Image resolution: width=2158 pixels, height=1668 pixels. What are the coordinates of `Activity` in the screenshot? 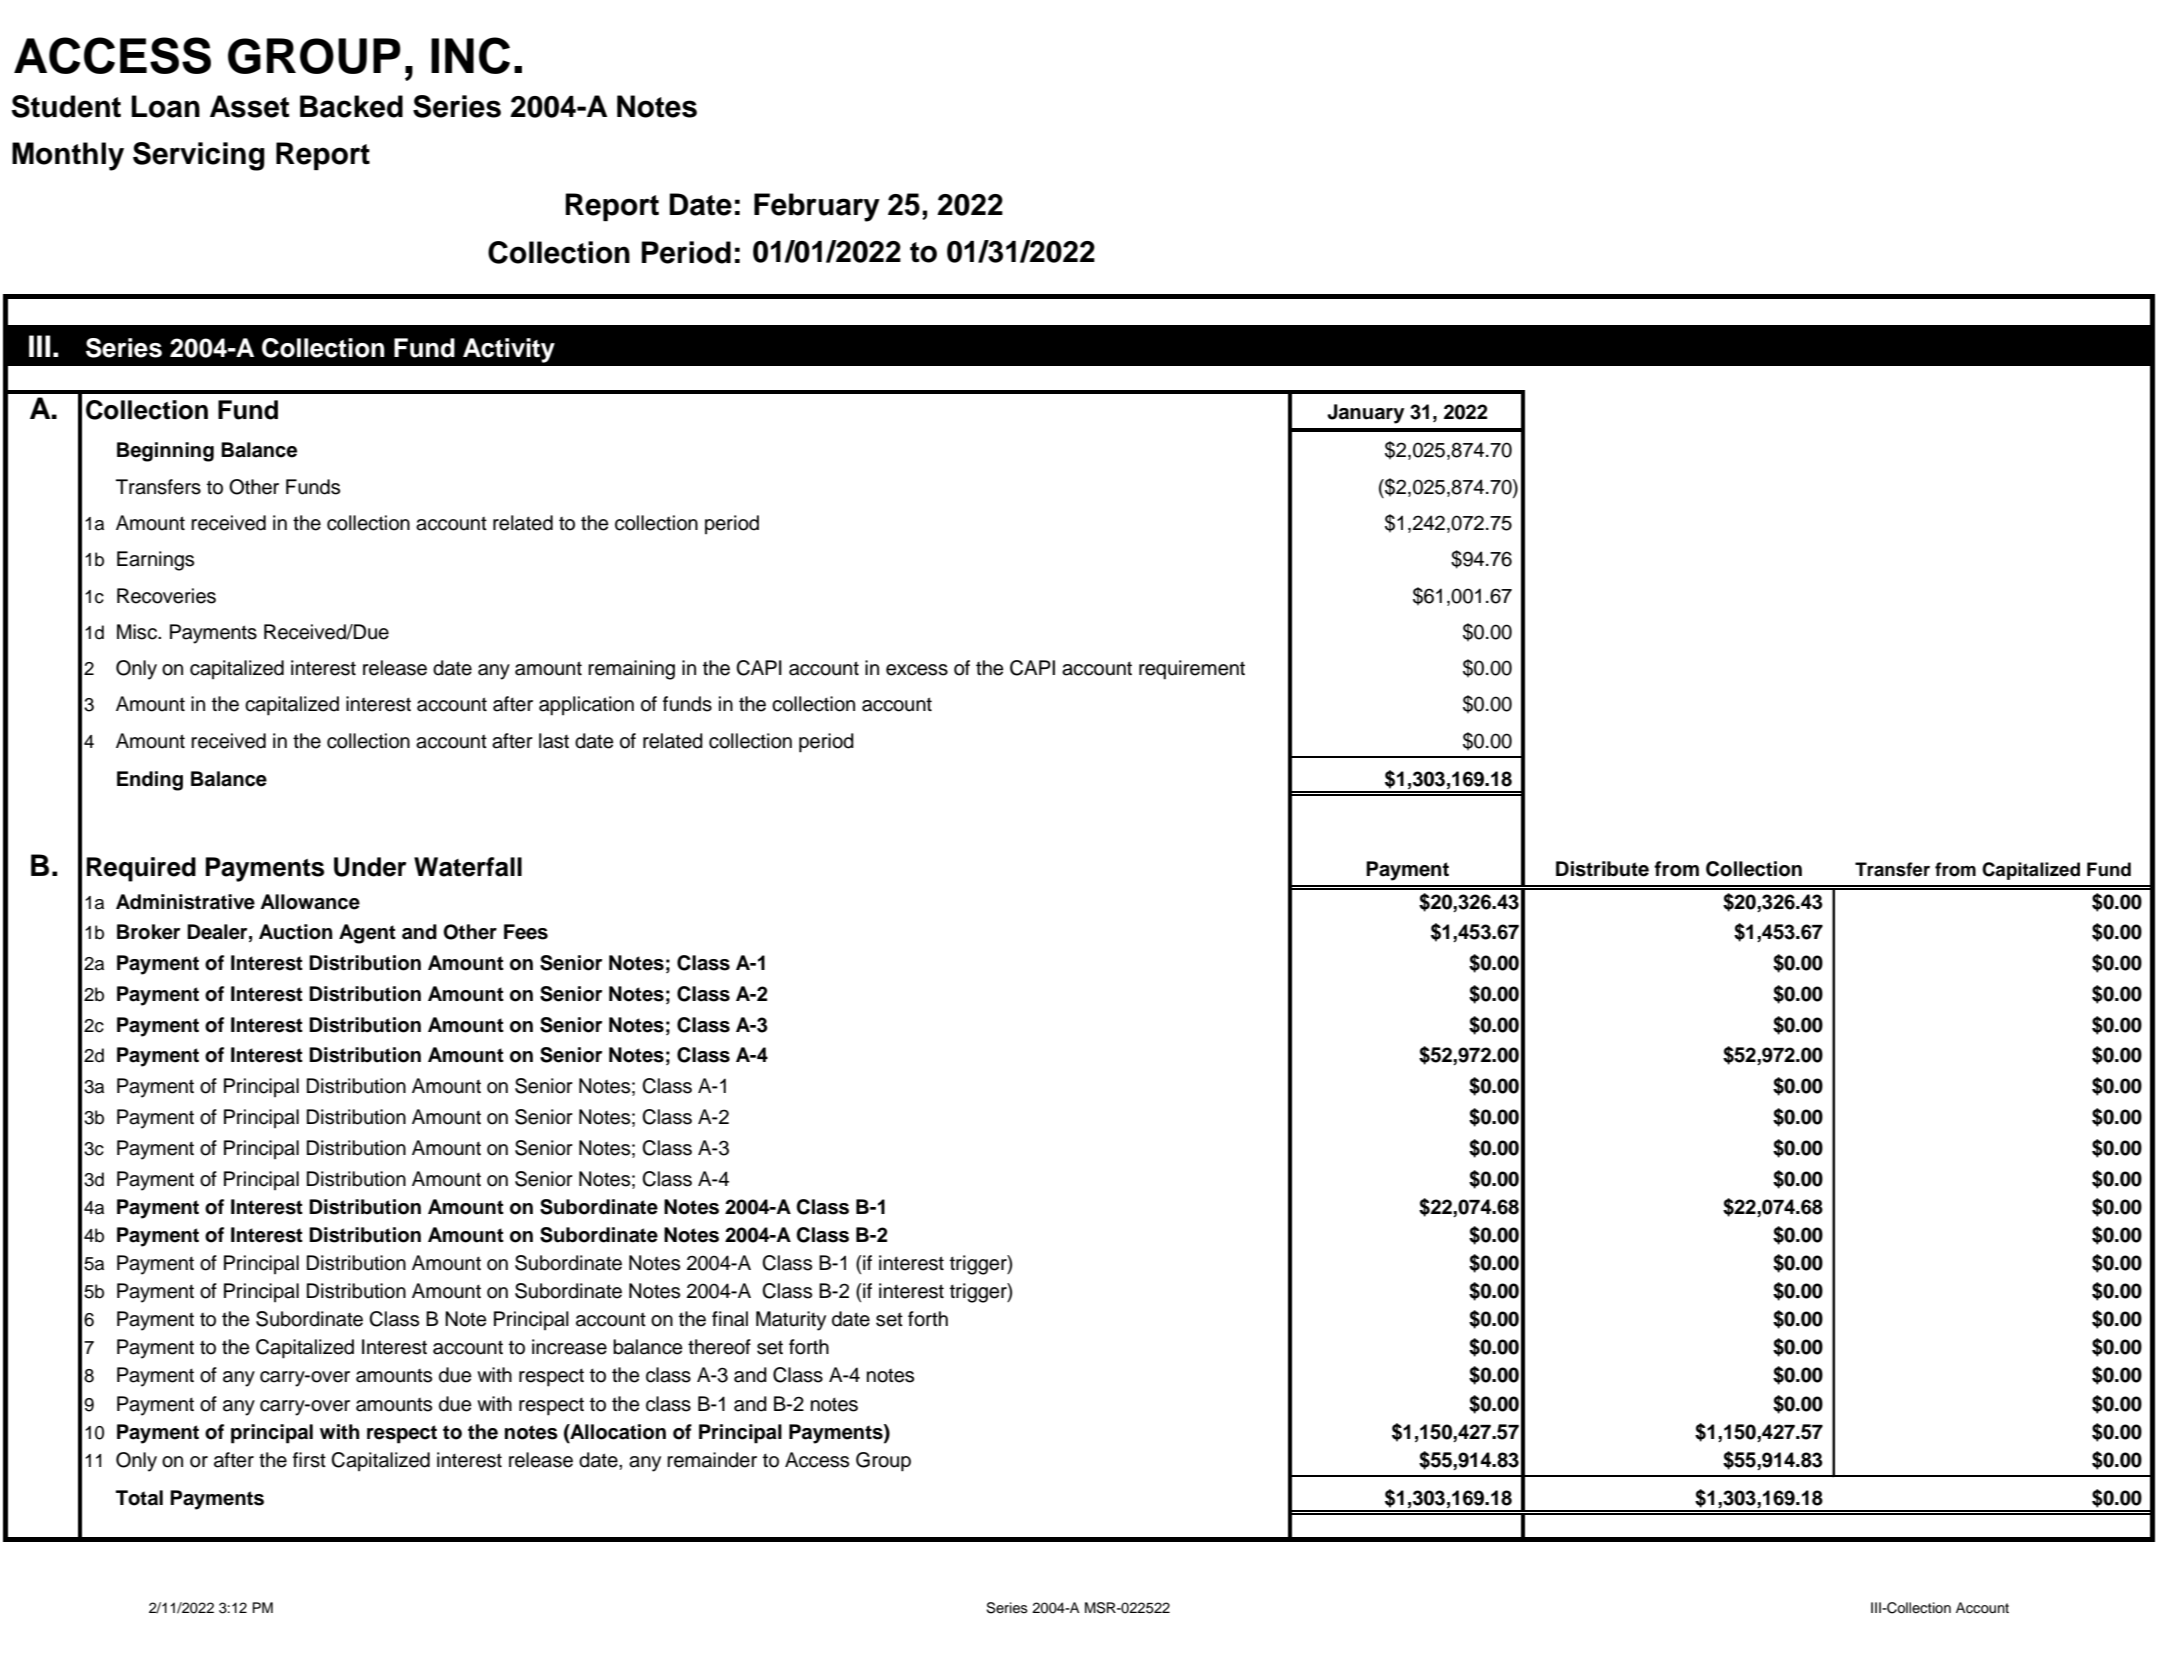 It's located at (509, 350).
